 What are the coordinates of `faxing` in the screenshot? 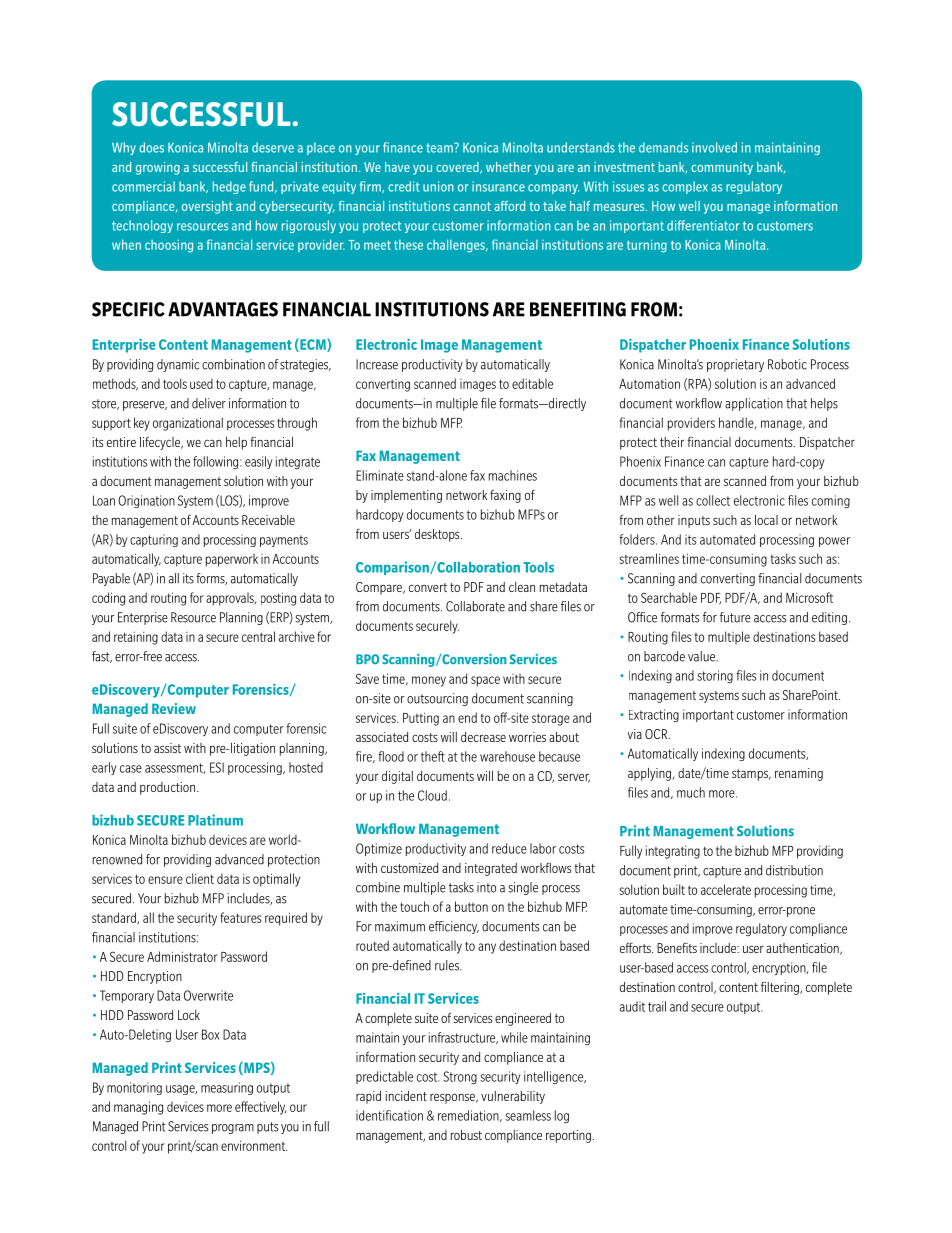 It's located at (505, 496).
